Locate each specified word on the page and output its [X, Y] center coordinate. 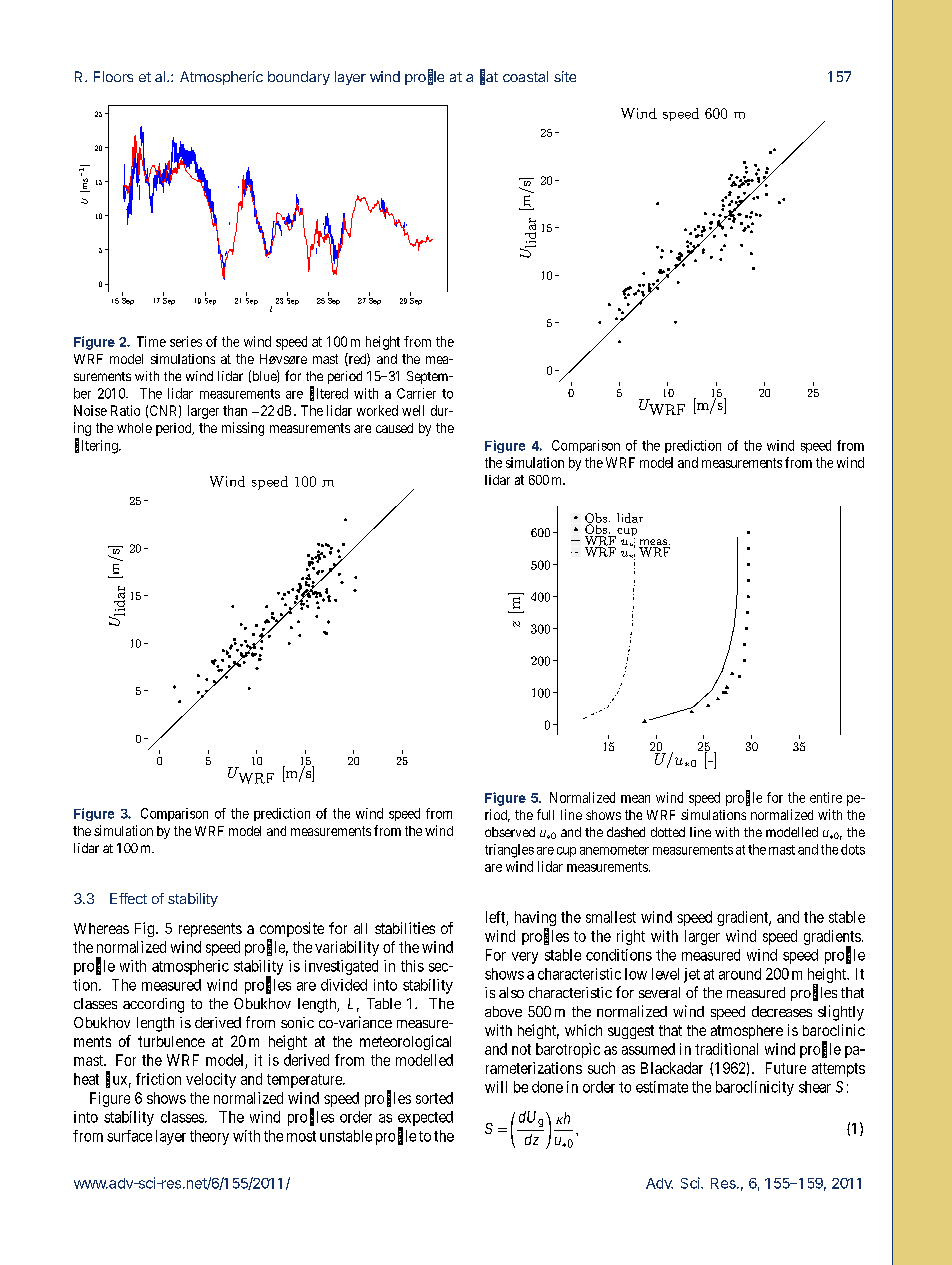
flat [489, 77]
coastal [525, 76]
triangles [509, 851]
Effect [128, 898]
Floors [113, 76]
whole [134, 428]
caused [394, 428]
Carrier [416, 393]
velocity [211, 1080]
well [413, 410]
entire [826, 797]
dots [853, 849]
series [186, 341]
